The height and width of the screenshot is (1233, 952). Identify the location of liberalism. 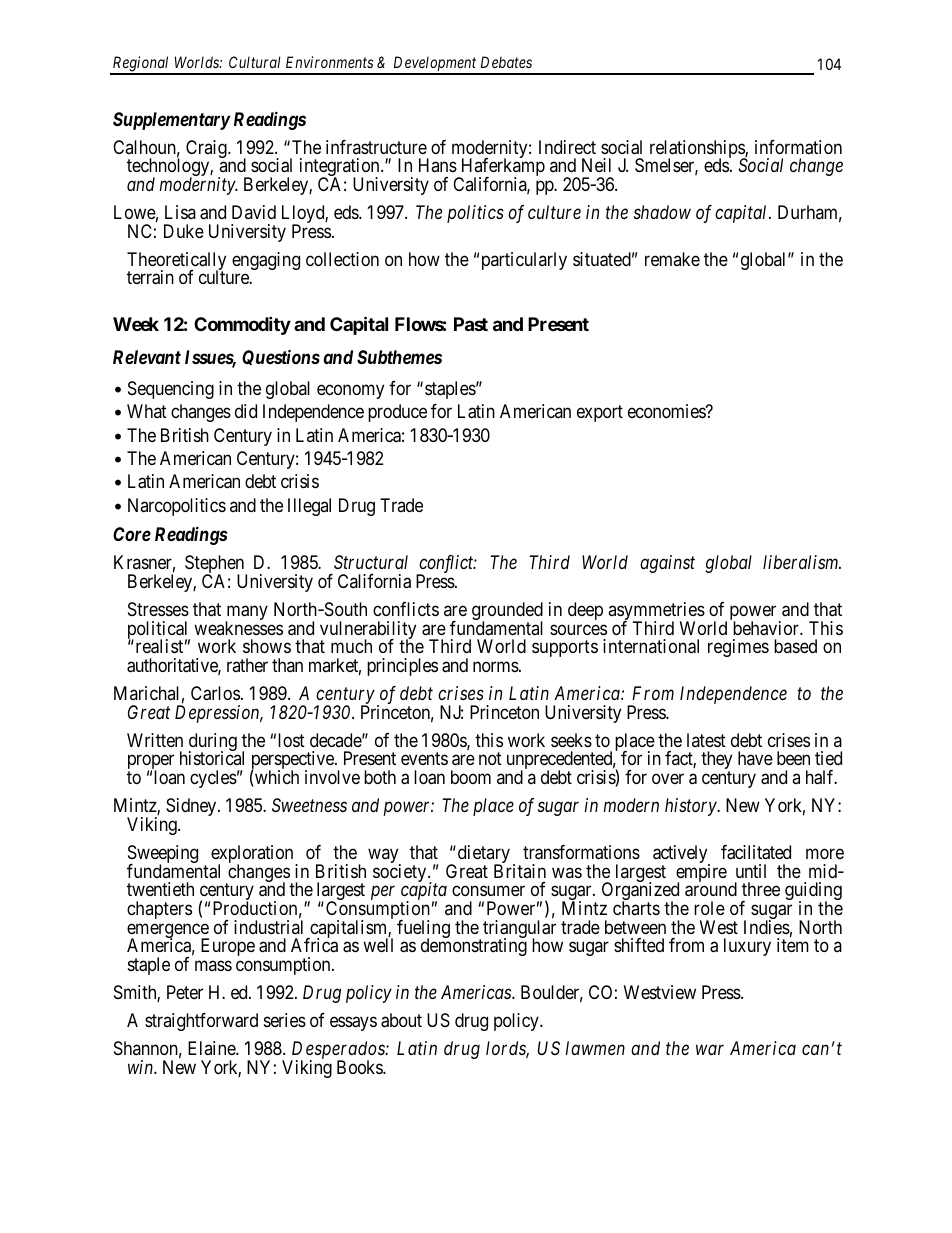
(802, 562).
